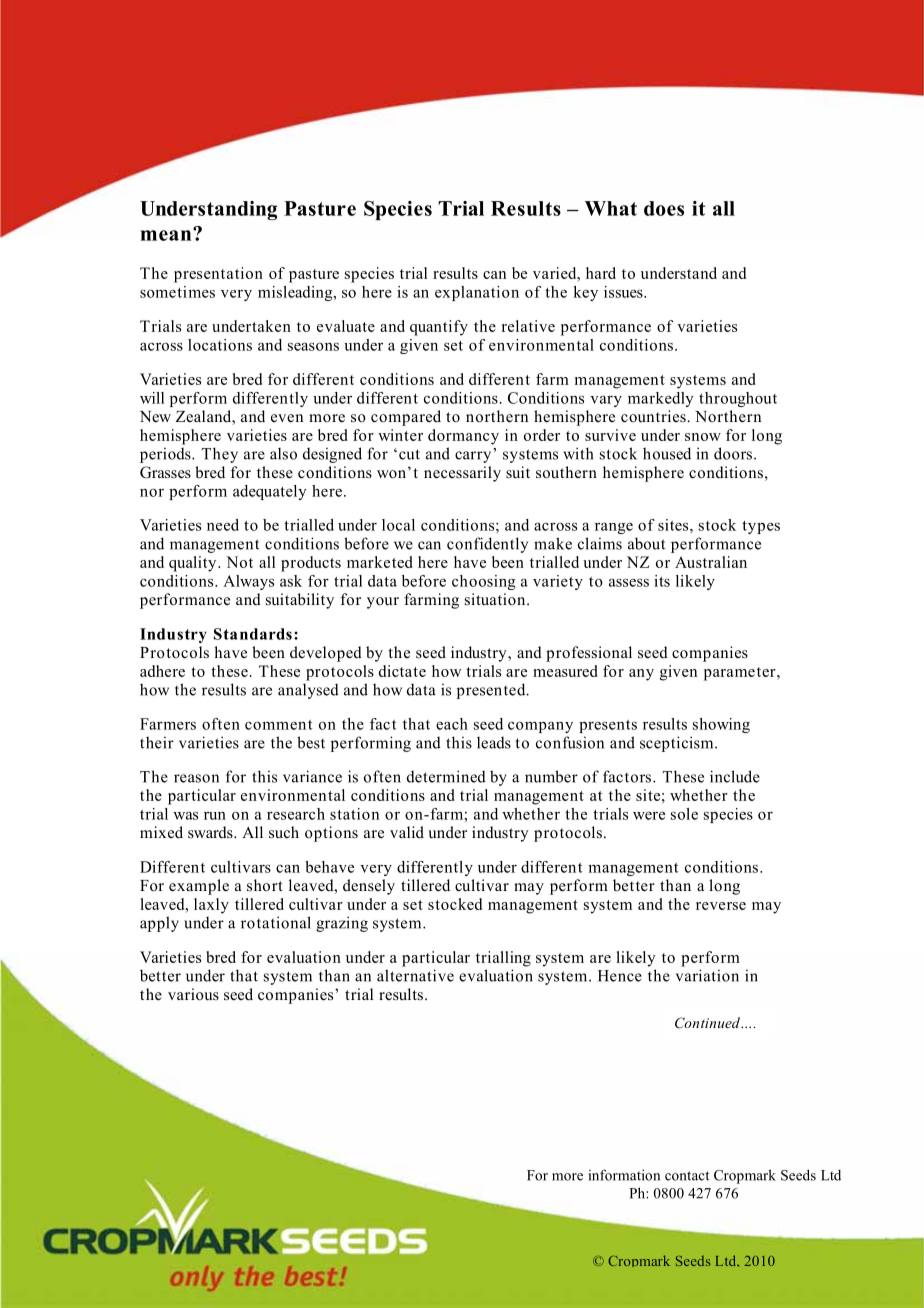 The width and height of the image is (924, 1308). Describe the element at coordinates (487, 545) in the image. I see `confidently` at that location.
